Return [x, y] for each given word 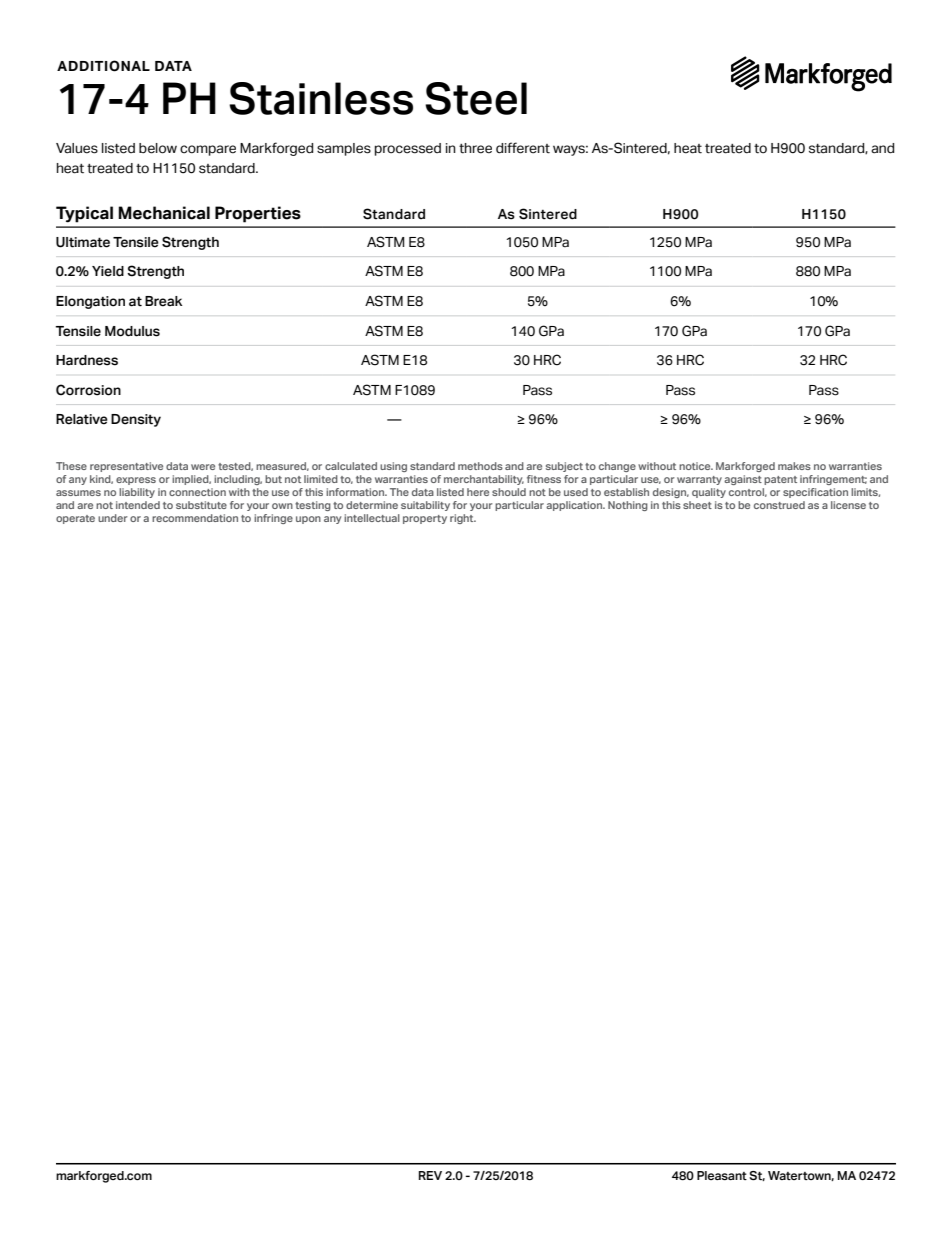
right [463, 519]
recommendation [195, 518]
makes [794, 466]
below [158, 148]
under [113, 518]
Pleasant [722, 1175]
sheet [697, 505]
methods [480, 466]
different [523, 148]
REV [430, 1175]
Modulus [132, 331]
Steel [476, 98]
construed [779, 505]
